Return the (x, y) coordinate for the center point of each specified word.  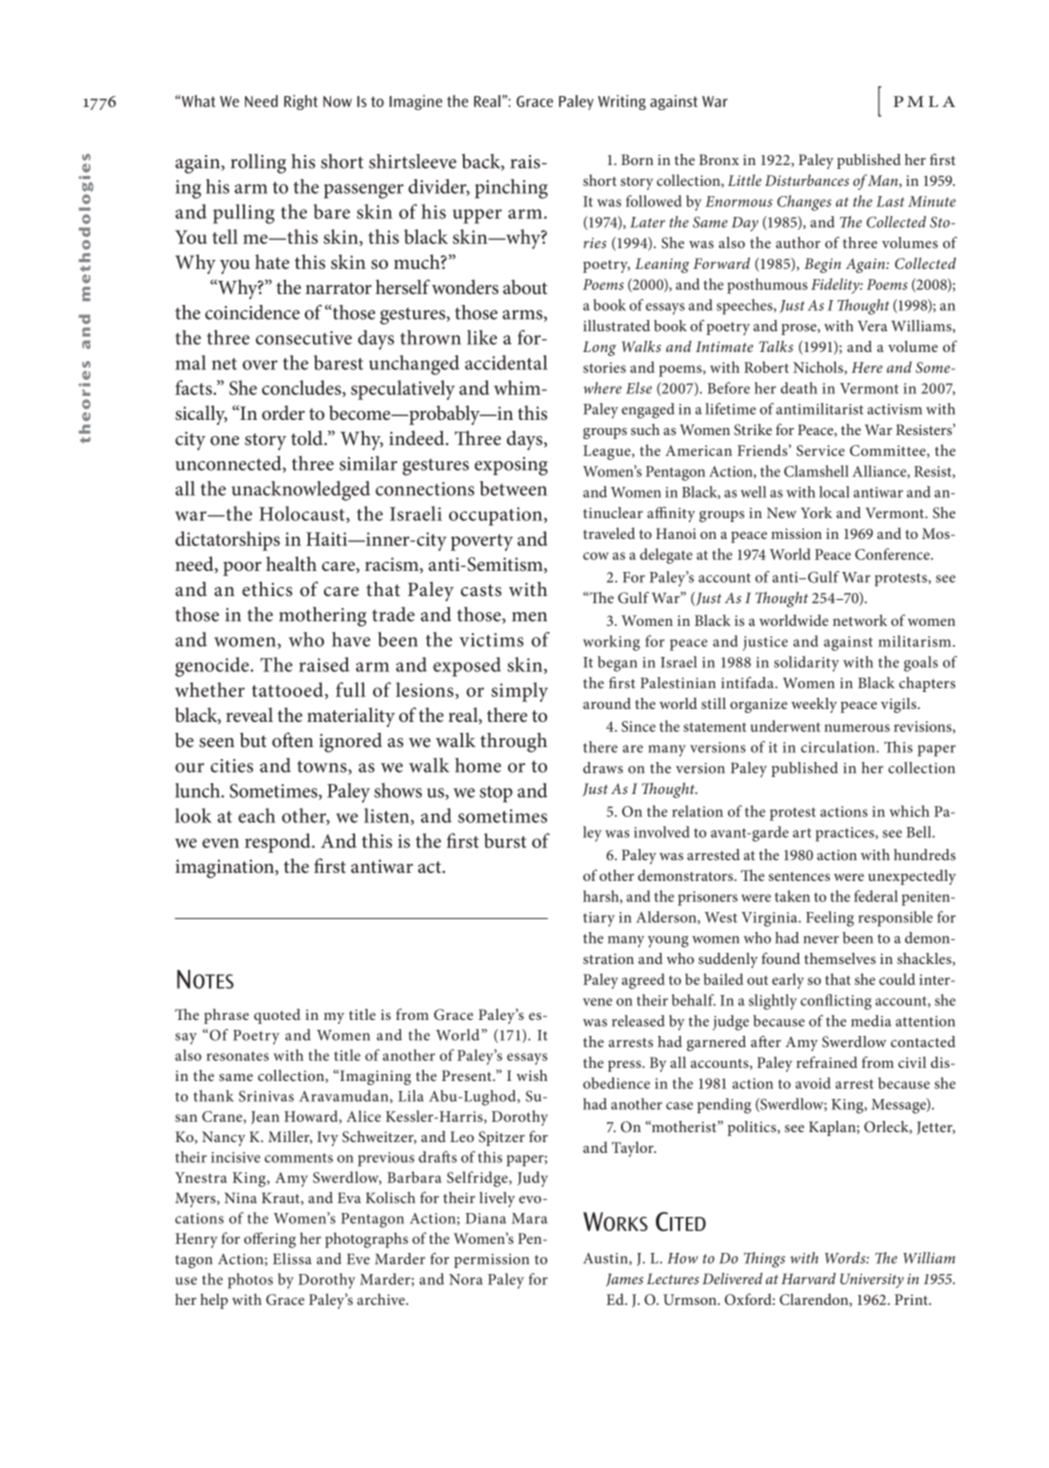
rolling (258, 164)
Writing (622, 102)
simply (519, 692)
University (872, 1280)
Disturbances (807, 180)
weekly (814, 705)
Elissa (292, 1259)
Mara (530, 1218)
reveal (249, 714)
